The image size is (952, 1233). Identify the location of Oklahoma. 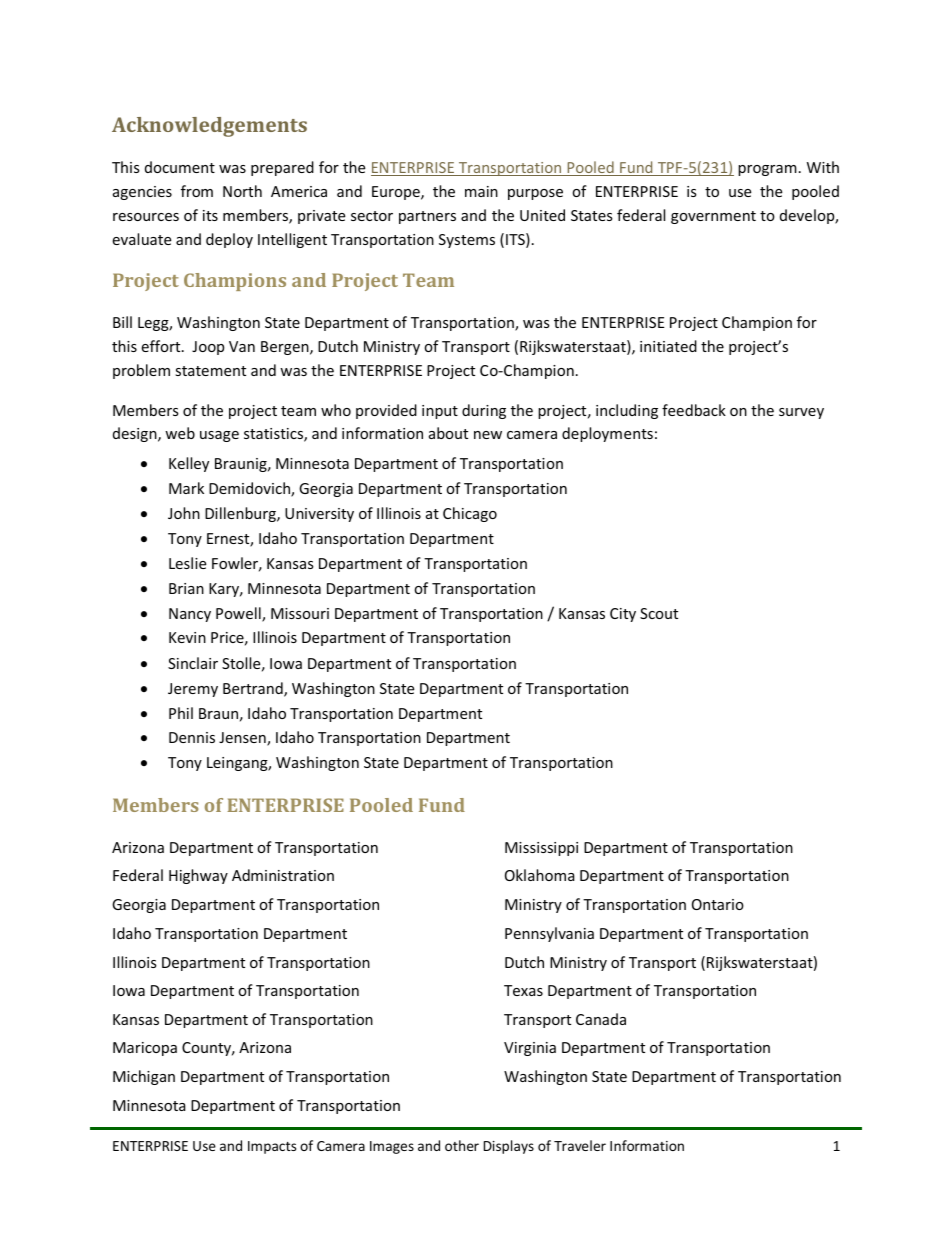
(540, 875).
